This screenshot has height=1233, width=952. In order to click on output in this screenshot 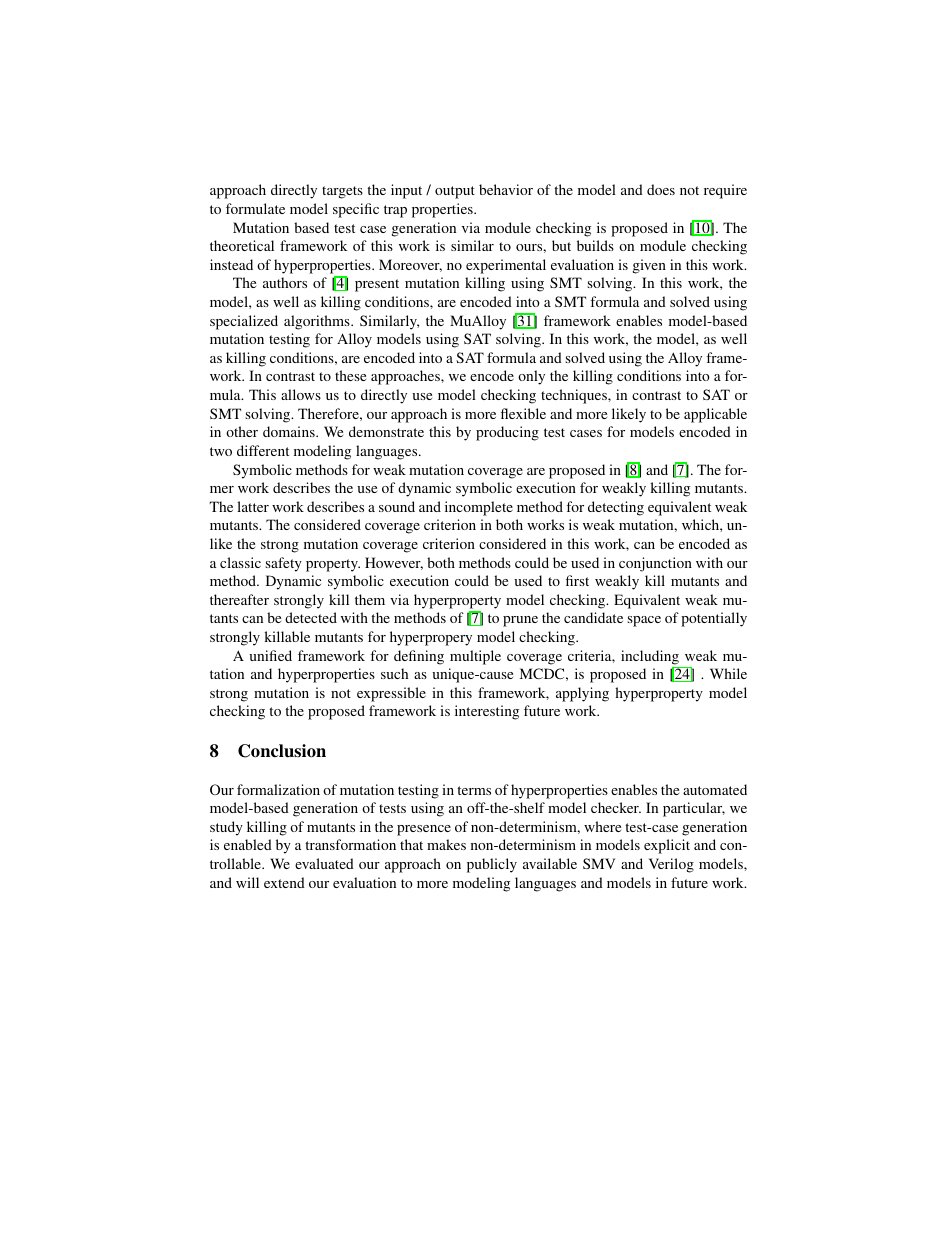, I will do `click(455, 192)`.
